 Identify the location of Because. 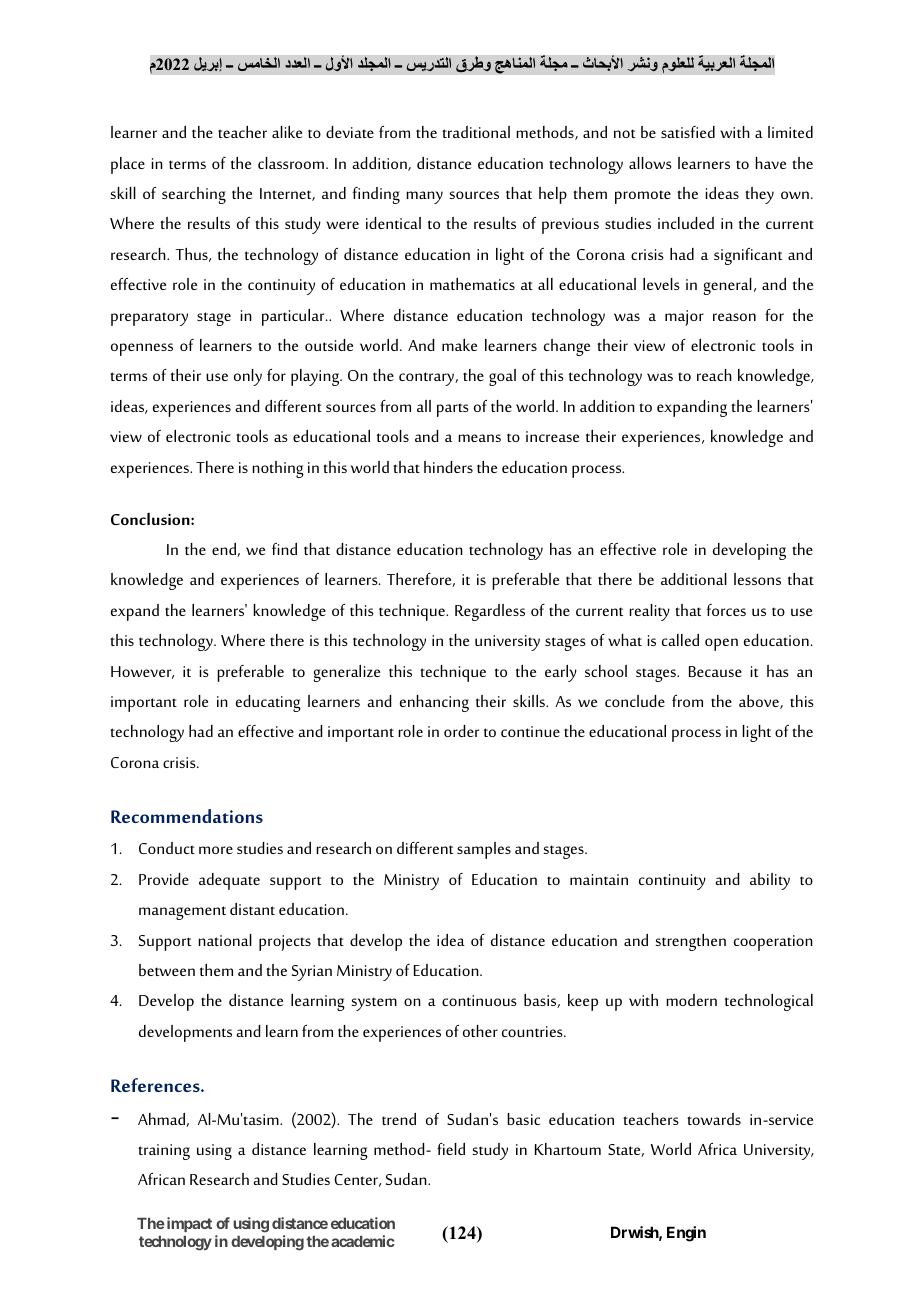
(715, 671).
